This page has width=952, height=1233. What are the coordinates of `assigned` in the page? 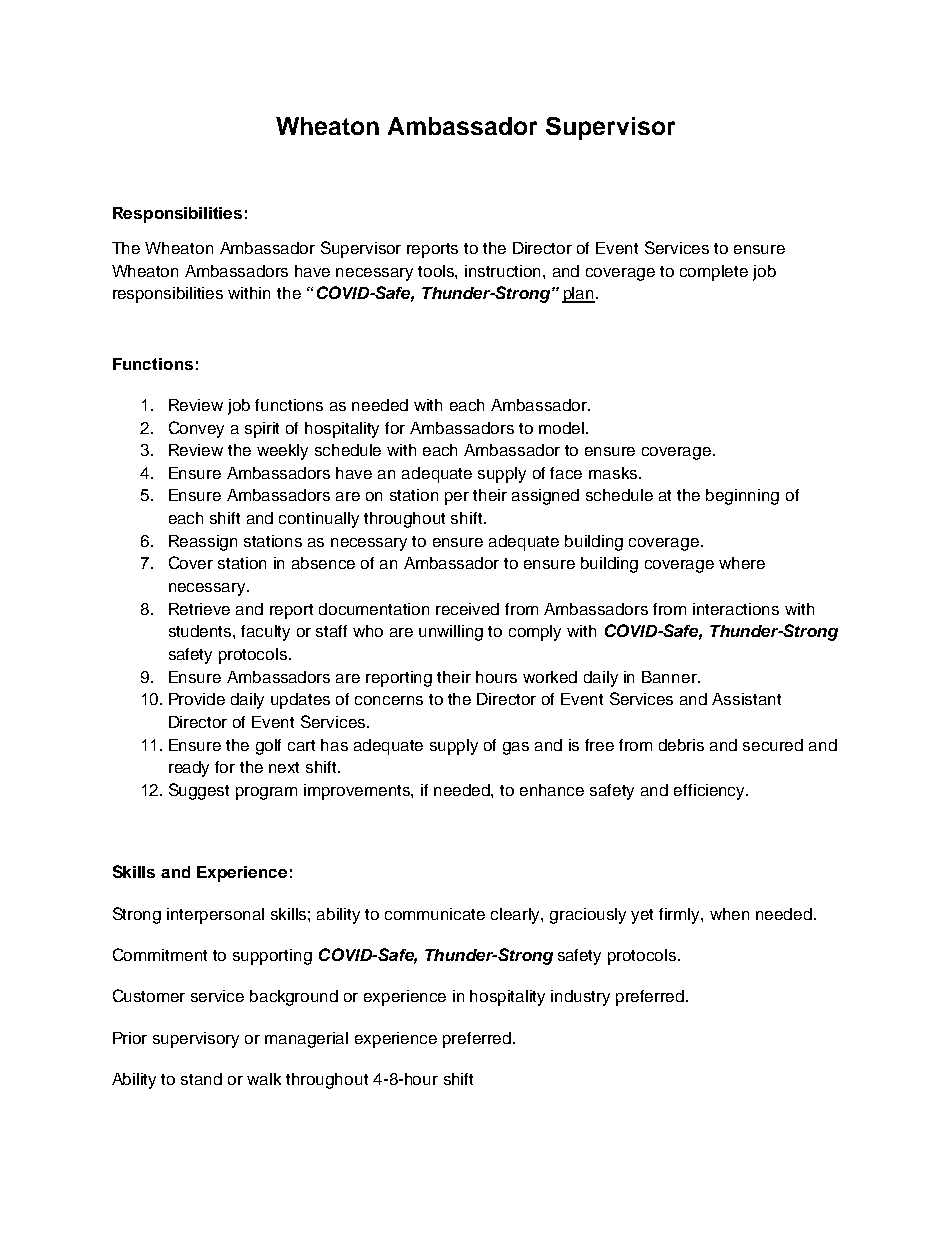 It's located at (545, 497).
